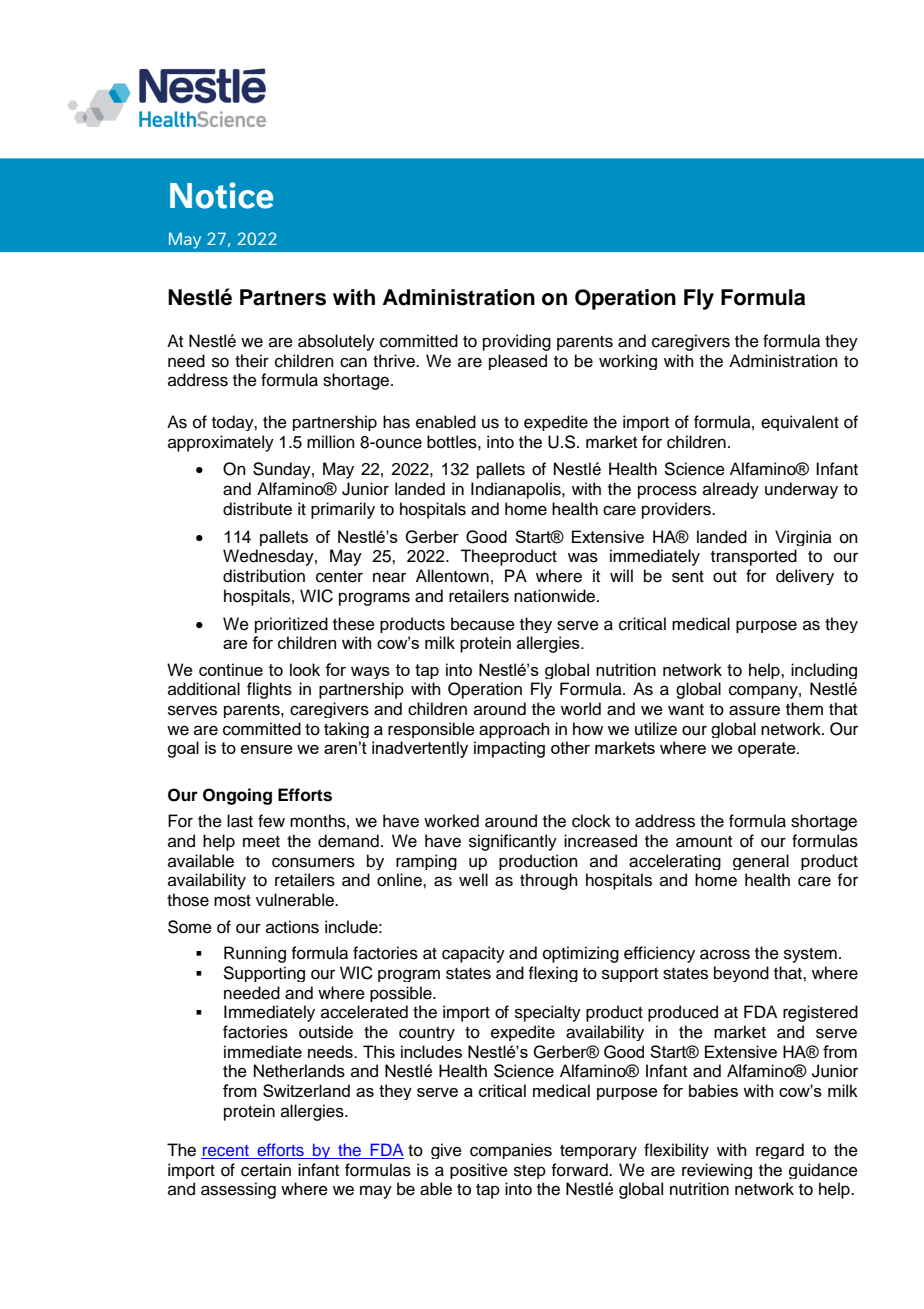 The image size is (924, 1309). I want to click on certain, so click(266, 1170).
